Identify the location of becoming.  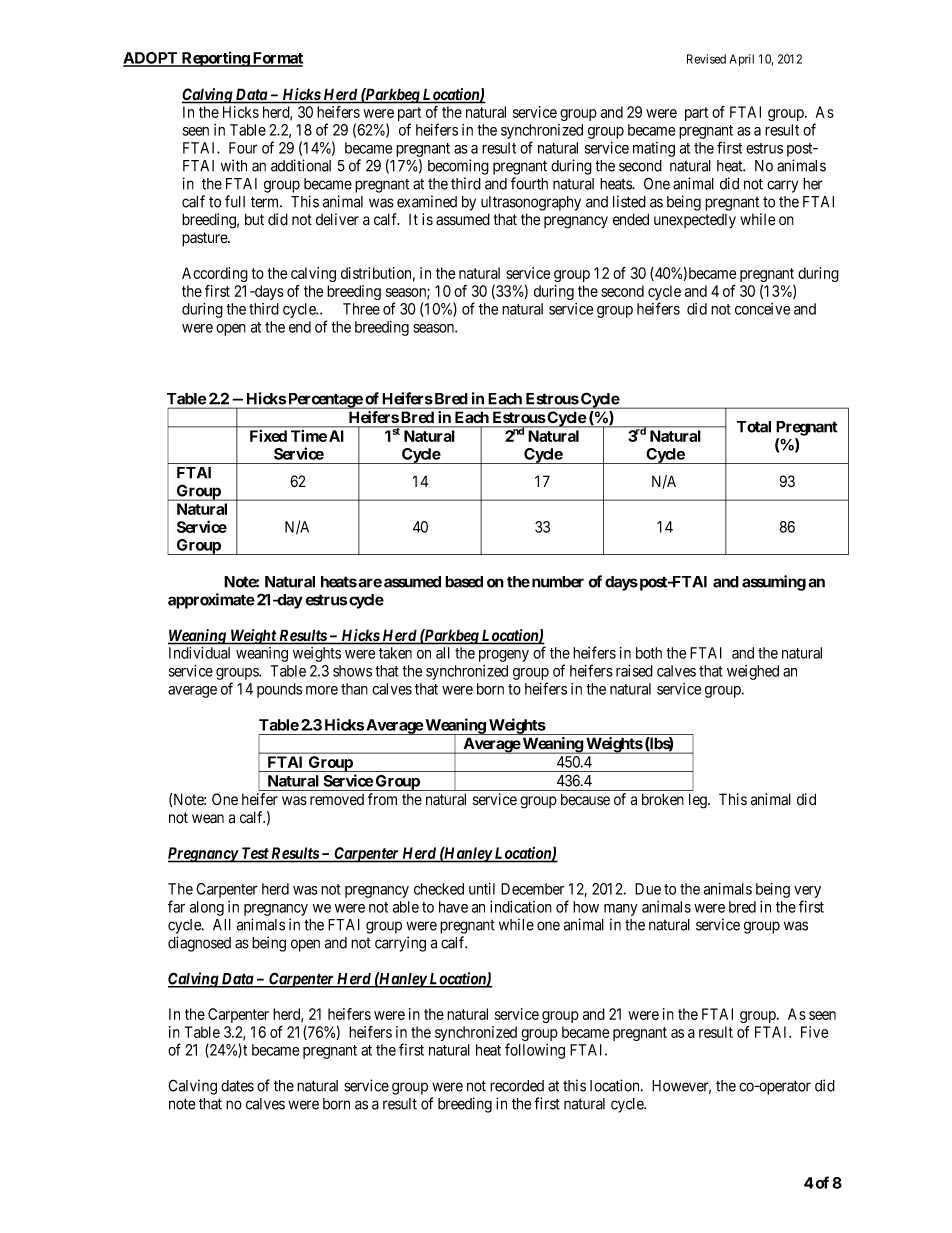
(458, 167).
